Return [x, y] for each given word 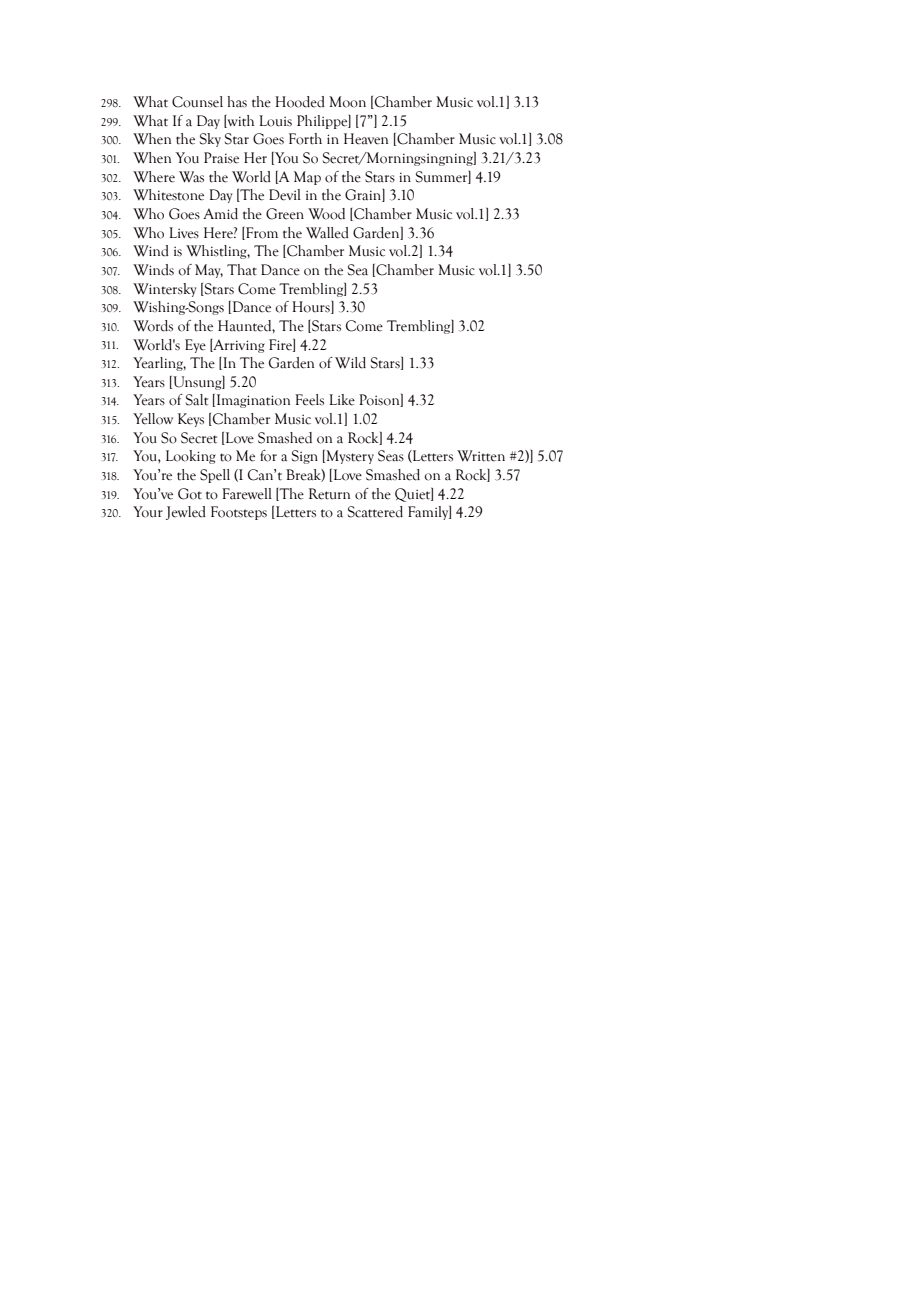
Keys [191, 420]
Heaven [366, 139]
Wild [350, 363]
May [209, 271]
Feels [309, 400]
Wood [326, 214]
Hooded [300, 102]
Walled [327, 233]
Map [307, 178]
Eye [195, 346]
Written [481, 456]
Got [190, 494]
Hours [312, 307]
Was [191, 177]
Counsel [197, 102]
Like [342, 400]
